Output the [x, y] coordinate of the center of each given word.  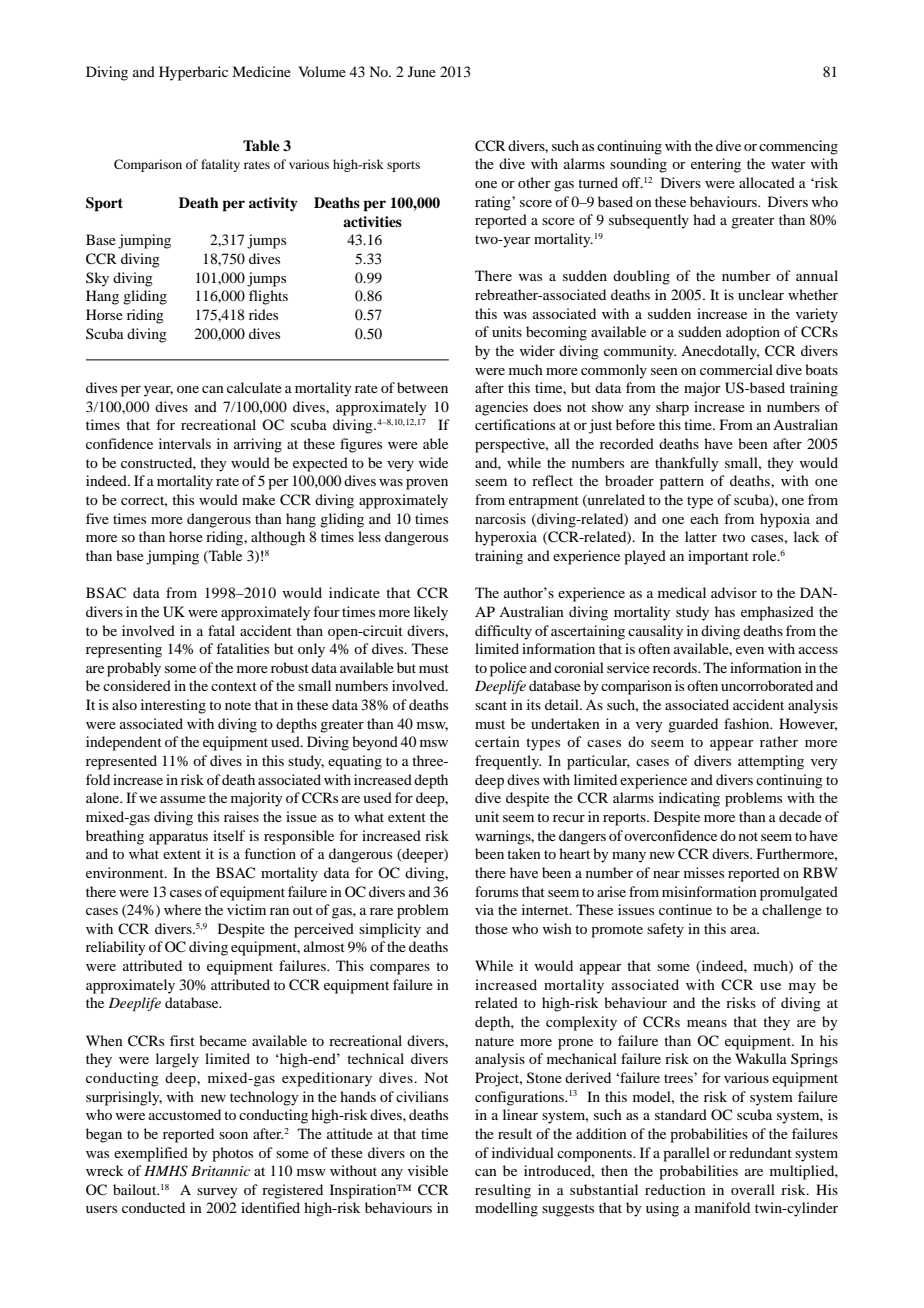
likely [431, 613]
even [750, 650]
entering [716, 165]
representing [124, 650]
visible [428, 1170]
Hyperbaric [193, 73]
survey [217, 1193]
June [422, 71]
